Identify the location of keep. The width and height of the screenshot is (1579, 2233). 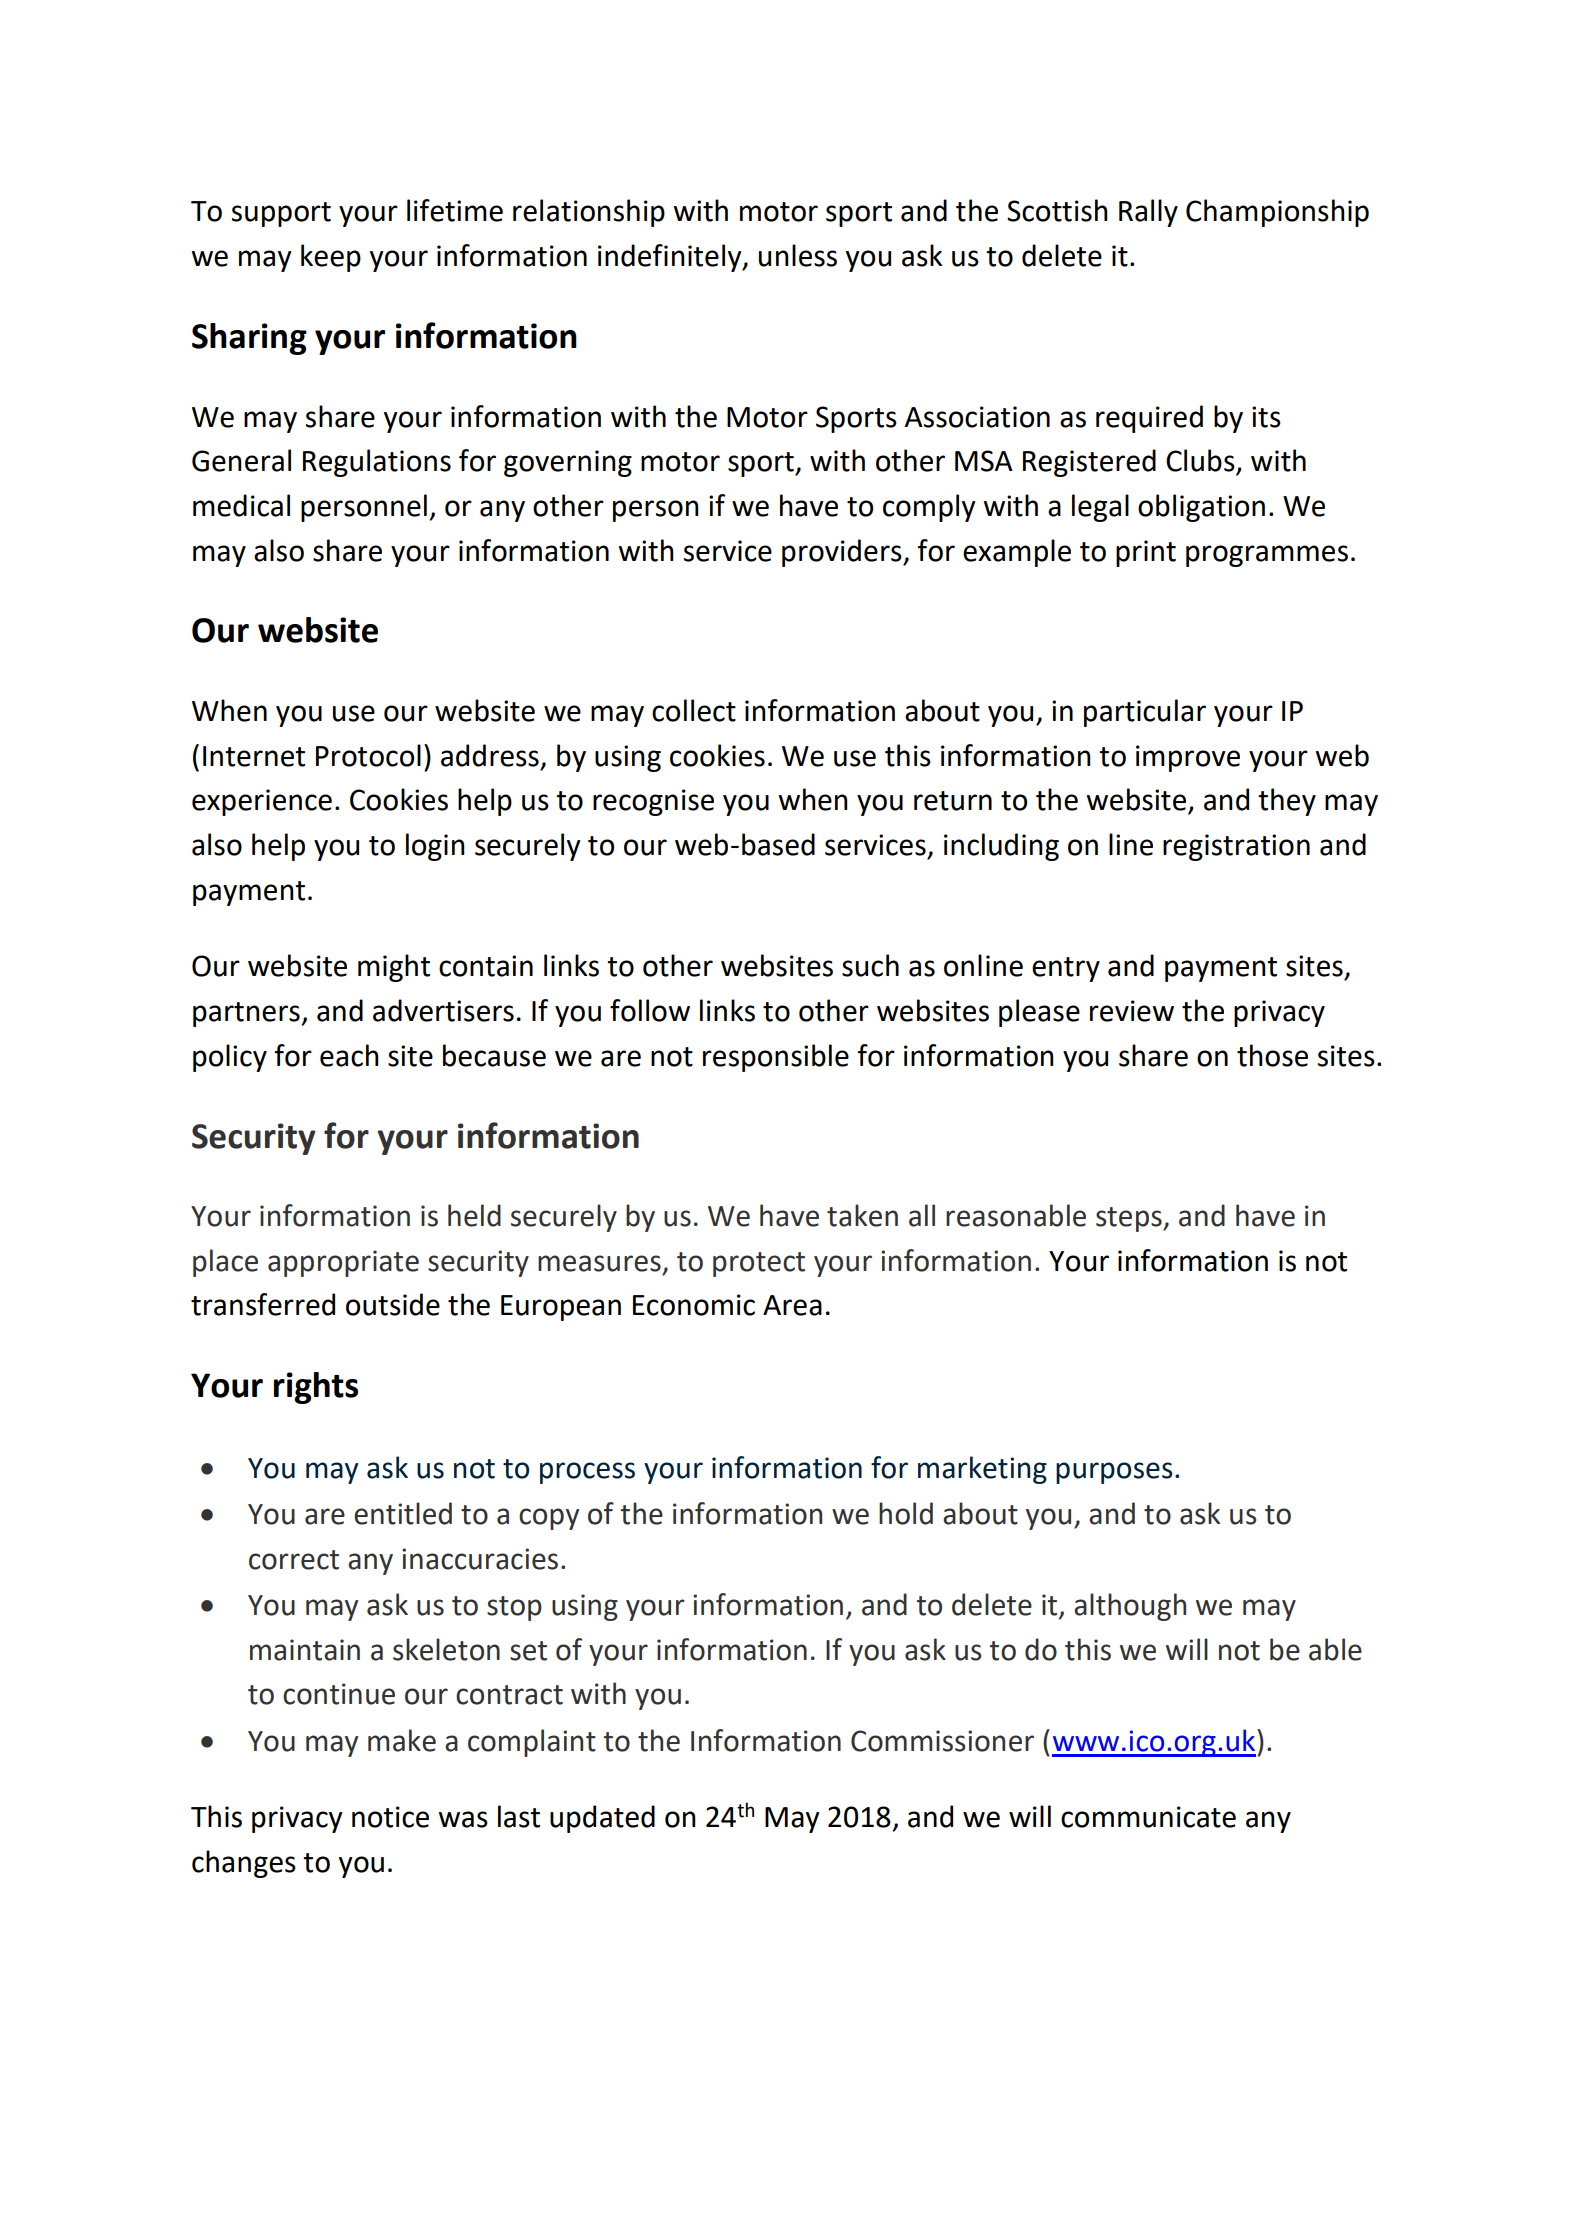
(331, 258).
